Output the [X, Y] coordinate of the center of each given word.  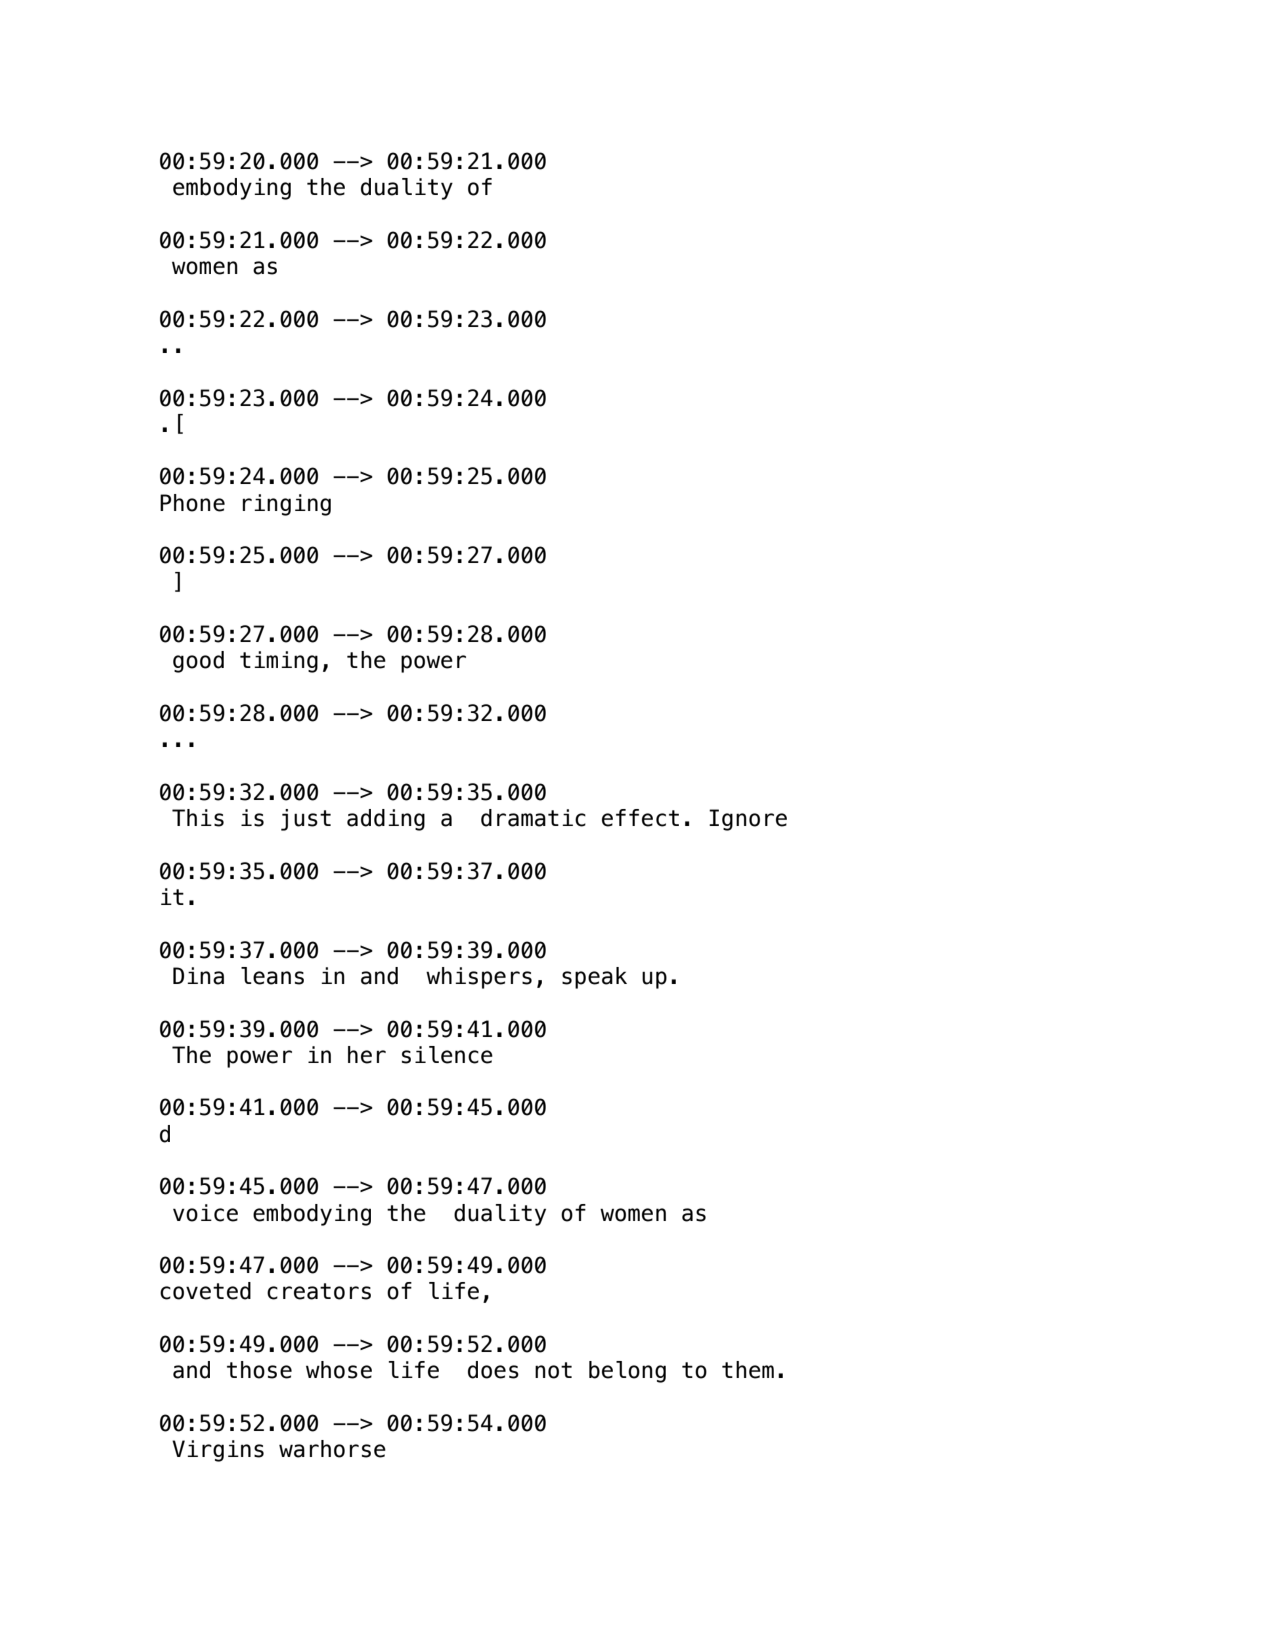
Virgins [218, 1451]
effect [640, 818]
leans [272, 976]
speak [594, 978]
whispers [479, 978]
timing [279, 662]
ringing [287, 505]
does [493, 1370]
